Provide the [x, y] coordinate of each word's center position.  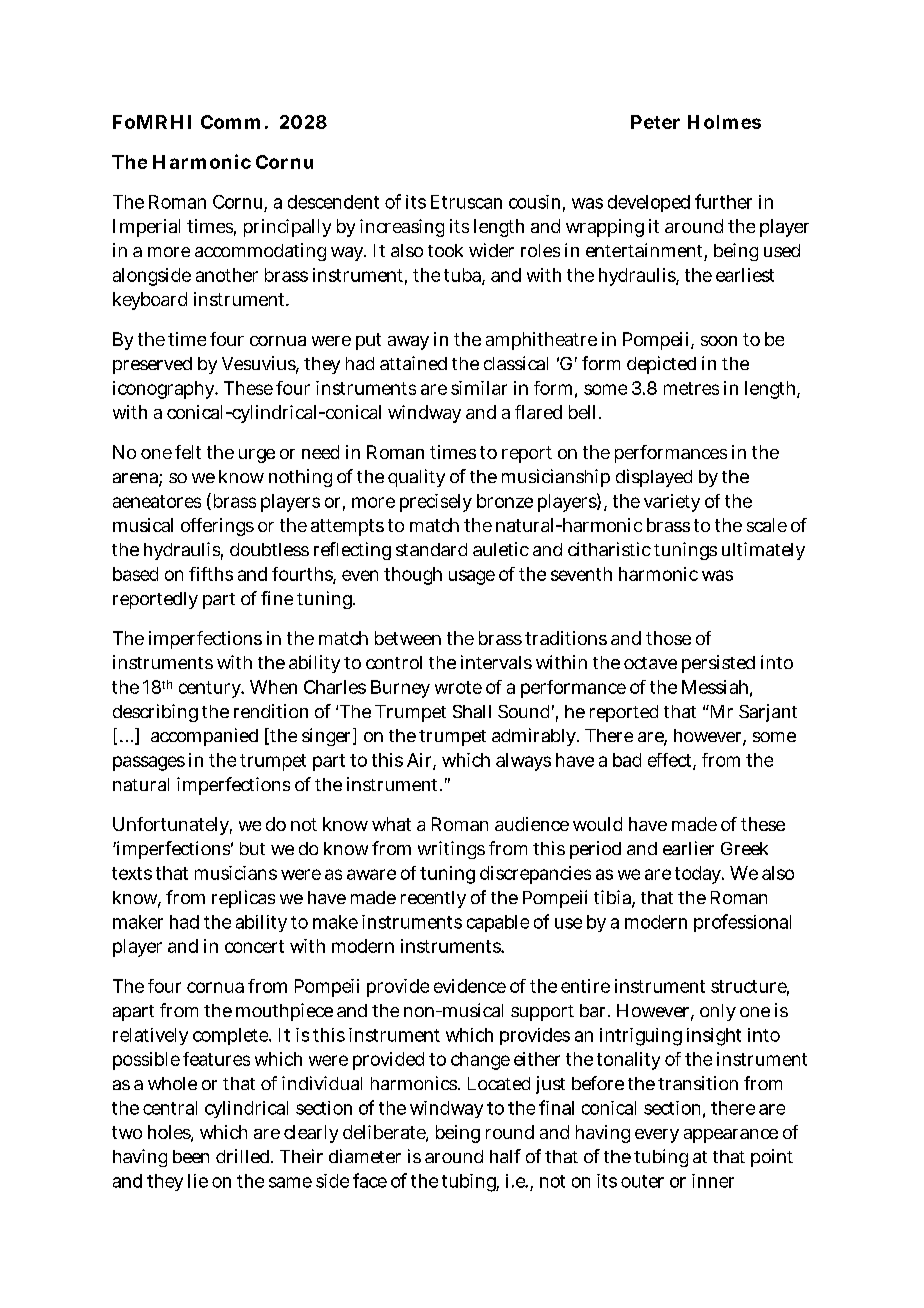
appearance [731, 1136]
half [505, 1156]
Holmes [724, 122]
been [191, 1156]
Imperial [146, 228]
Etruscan [466, 202]
